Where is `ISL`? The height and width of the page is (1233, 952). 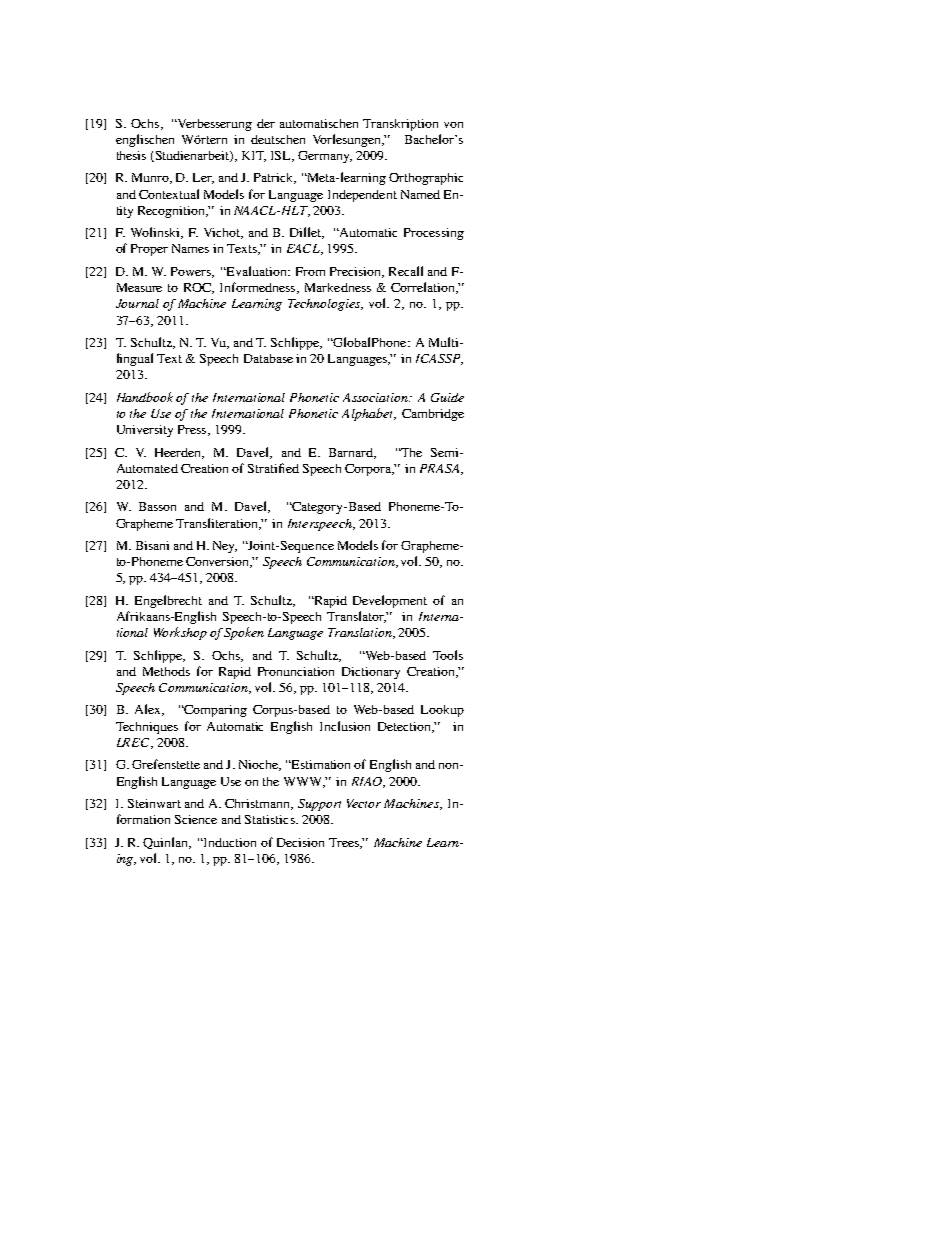
ISL is located at coordinates (282, 156).
